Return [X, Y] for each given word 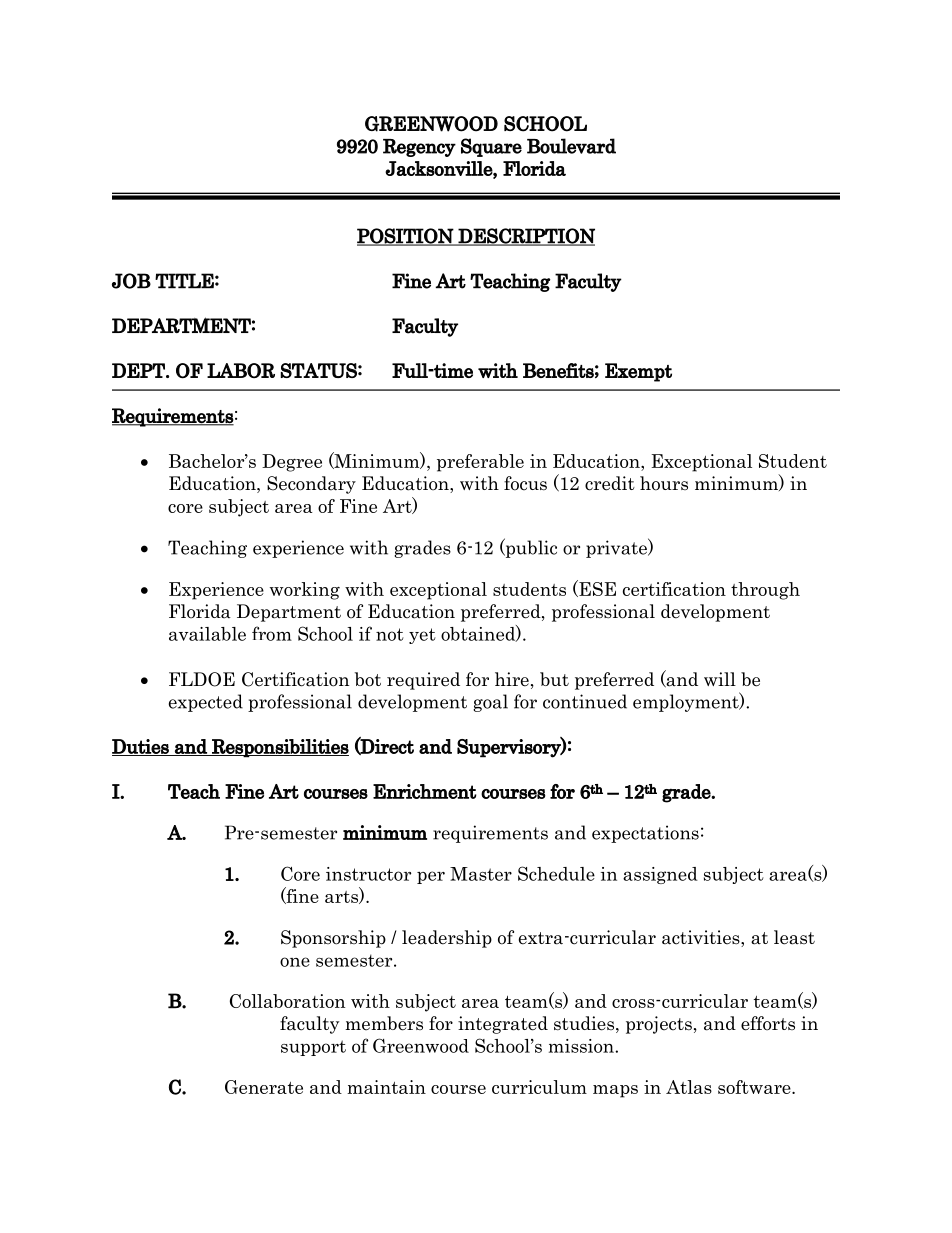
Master [481, 874]
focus [525, 483]
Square [491, 147]
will [720, 679]
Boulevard [571, 146]
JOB [131, 281]
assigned [660, 875]
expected [206, 703]
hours [664, 483]
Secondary [311, 485]
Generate [264, 1087]
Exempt [638, 372]
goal [490, 703]
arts [342, 896]
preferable [480, 463]
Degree [292, 463]
